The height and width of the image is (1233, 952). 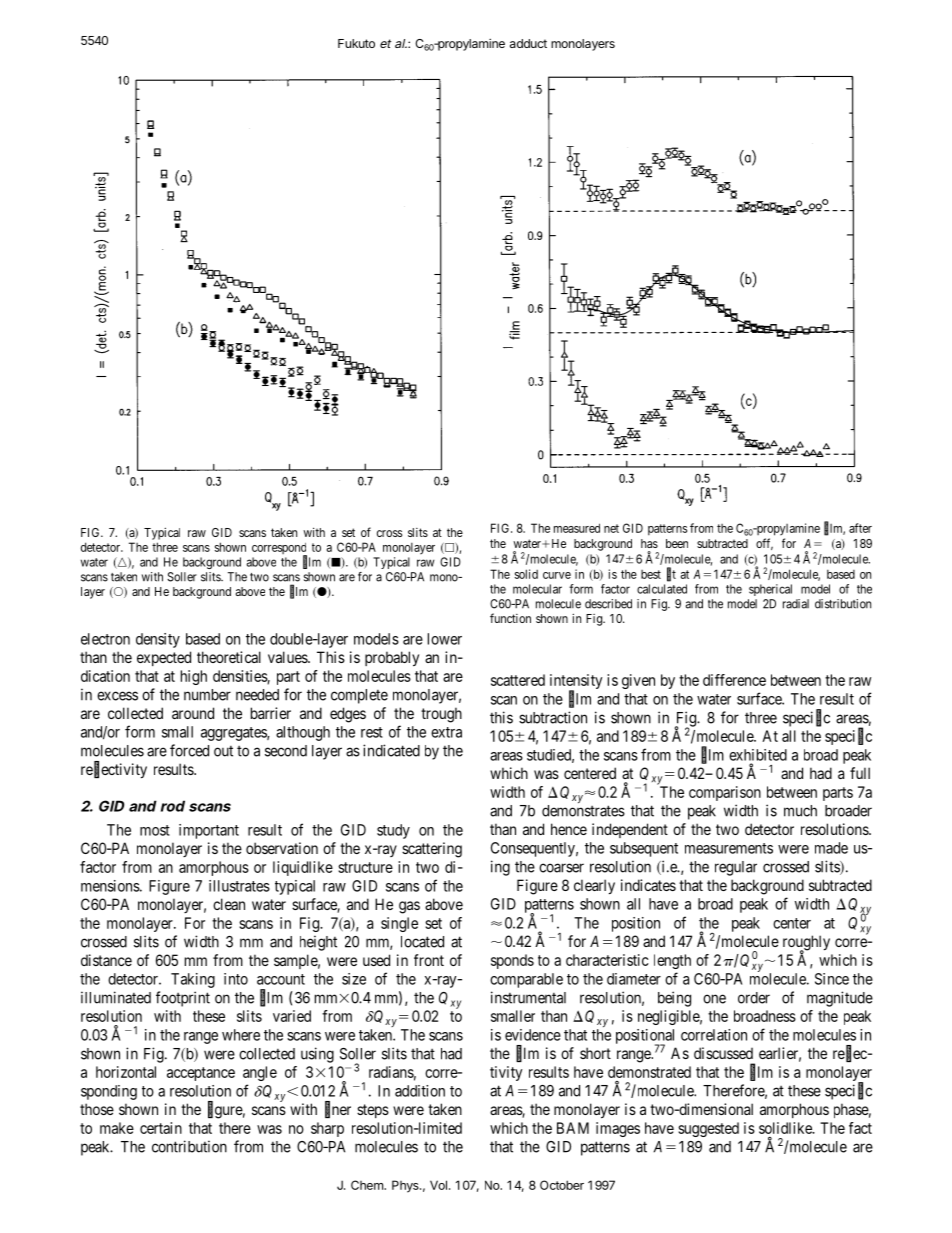 I want to click on radial, so click(x=796, y=604).
